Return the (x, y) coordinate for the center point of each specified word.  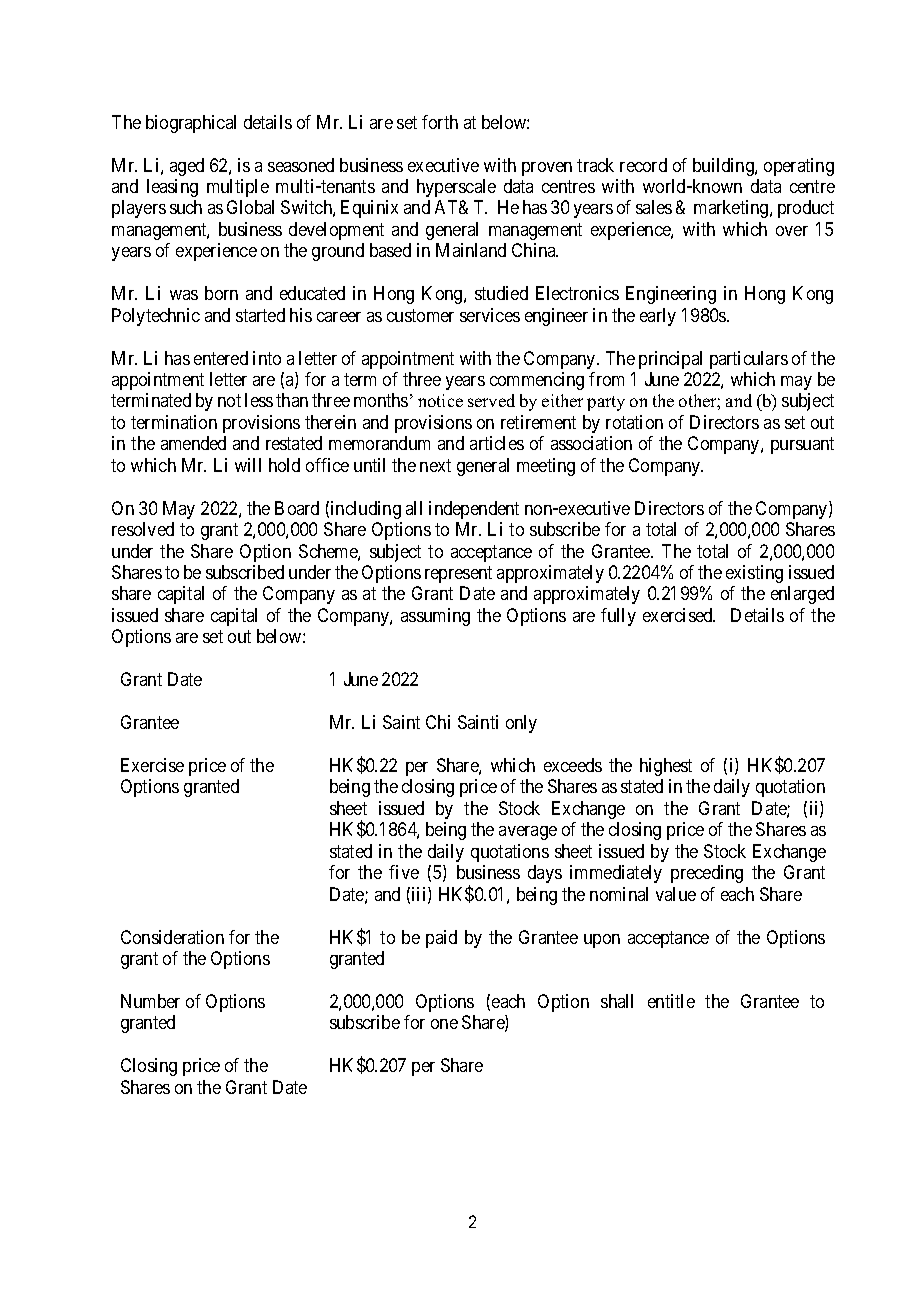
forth (440, 122)
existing (754, 574)
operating (799, 167)
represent (458, 574)
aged (187, 167)
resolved (143, 529)
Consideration (172, 937)
